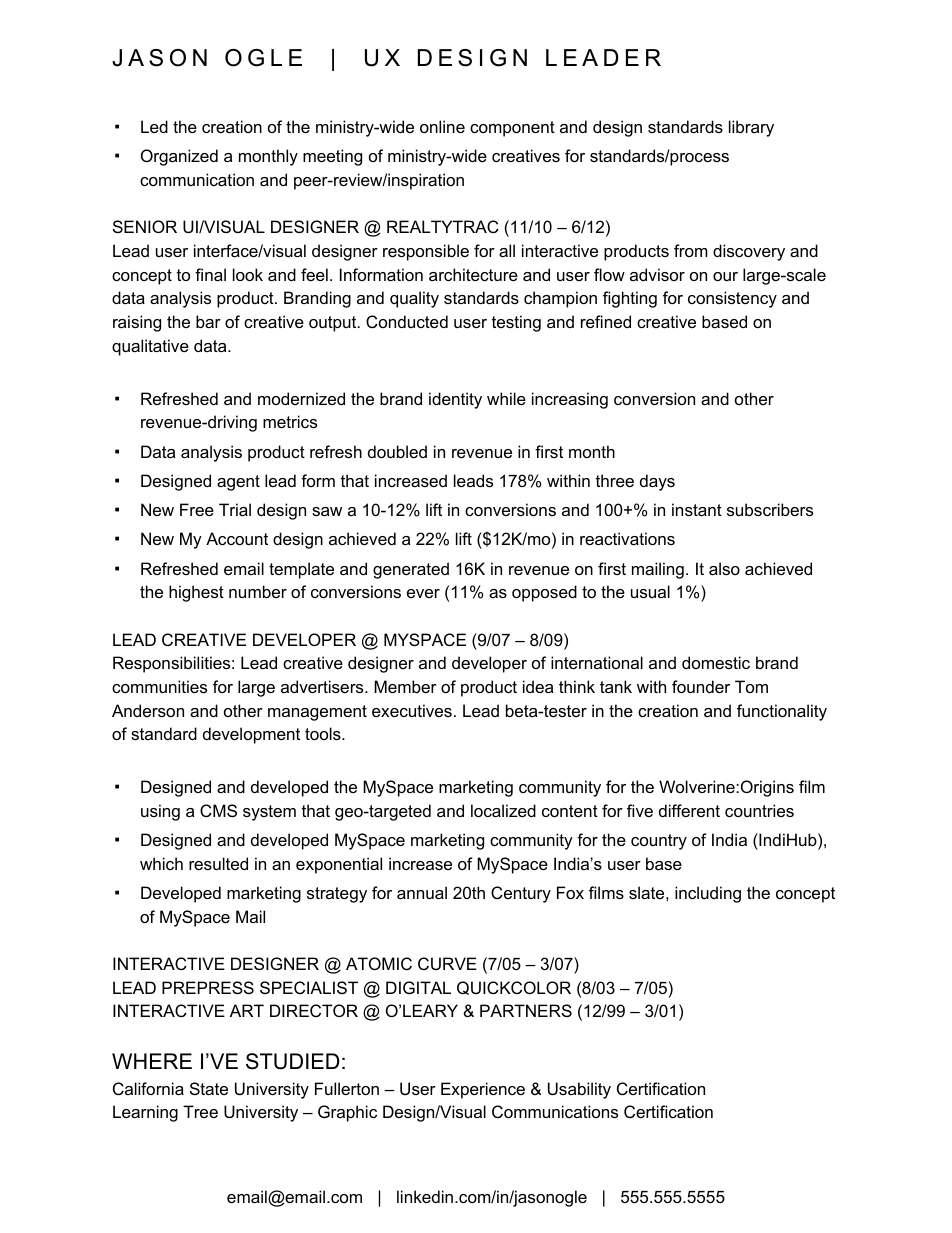 The height and width of the page is (1233, 952). I want to click on library, so click(751, 128).
